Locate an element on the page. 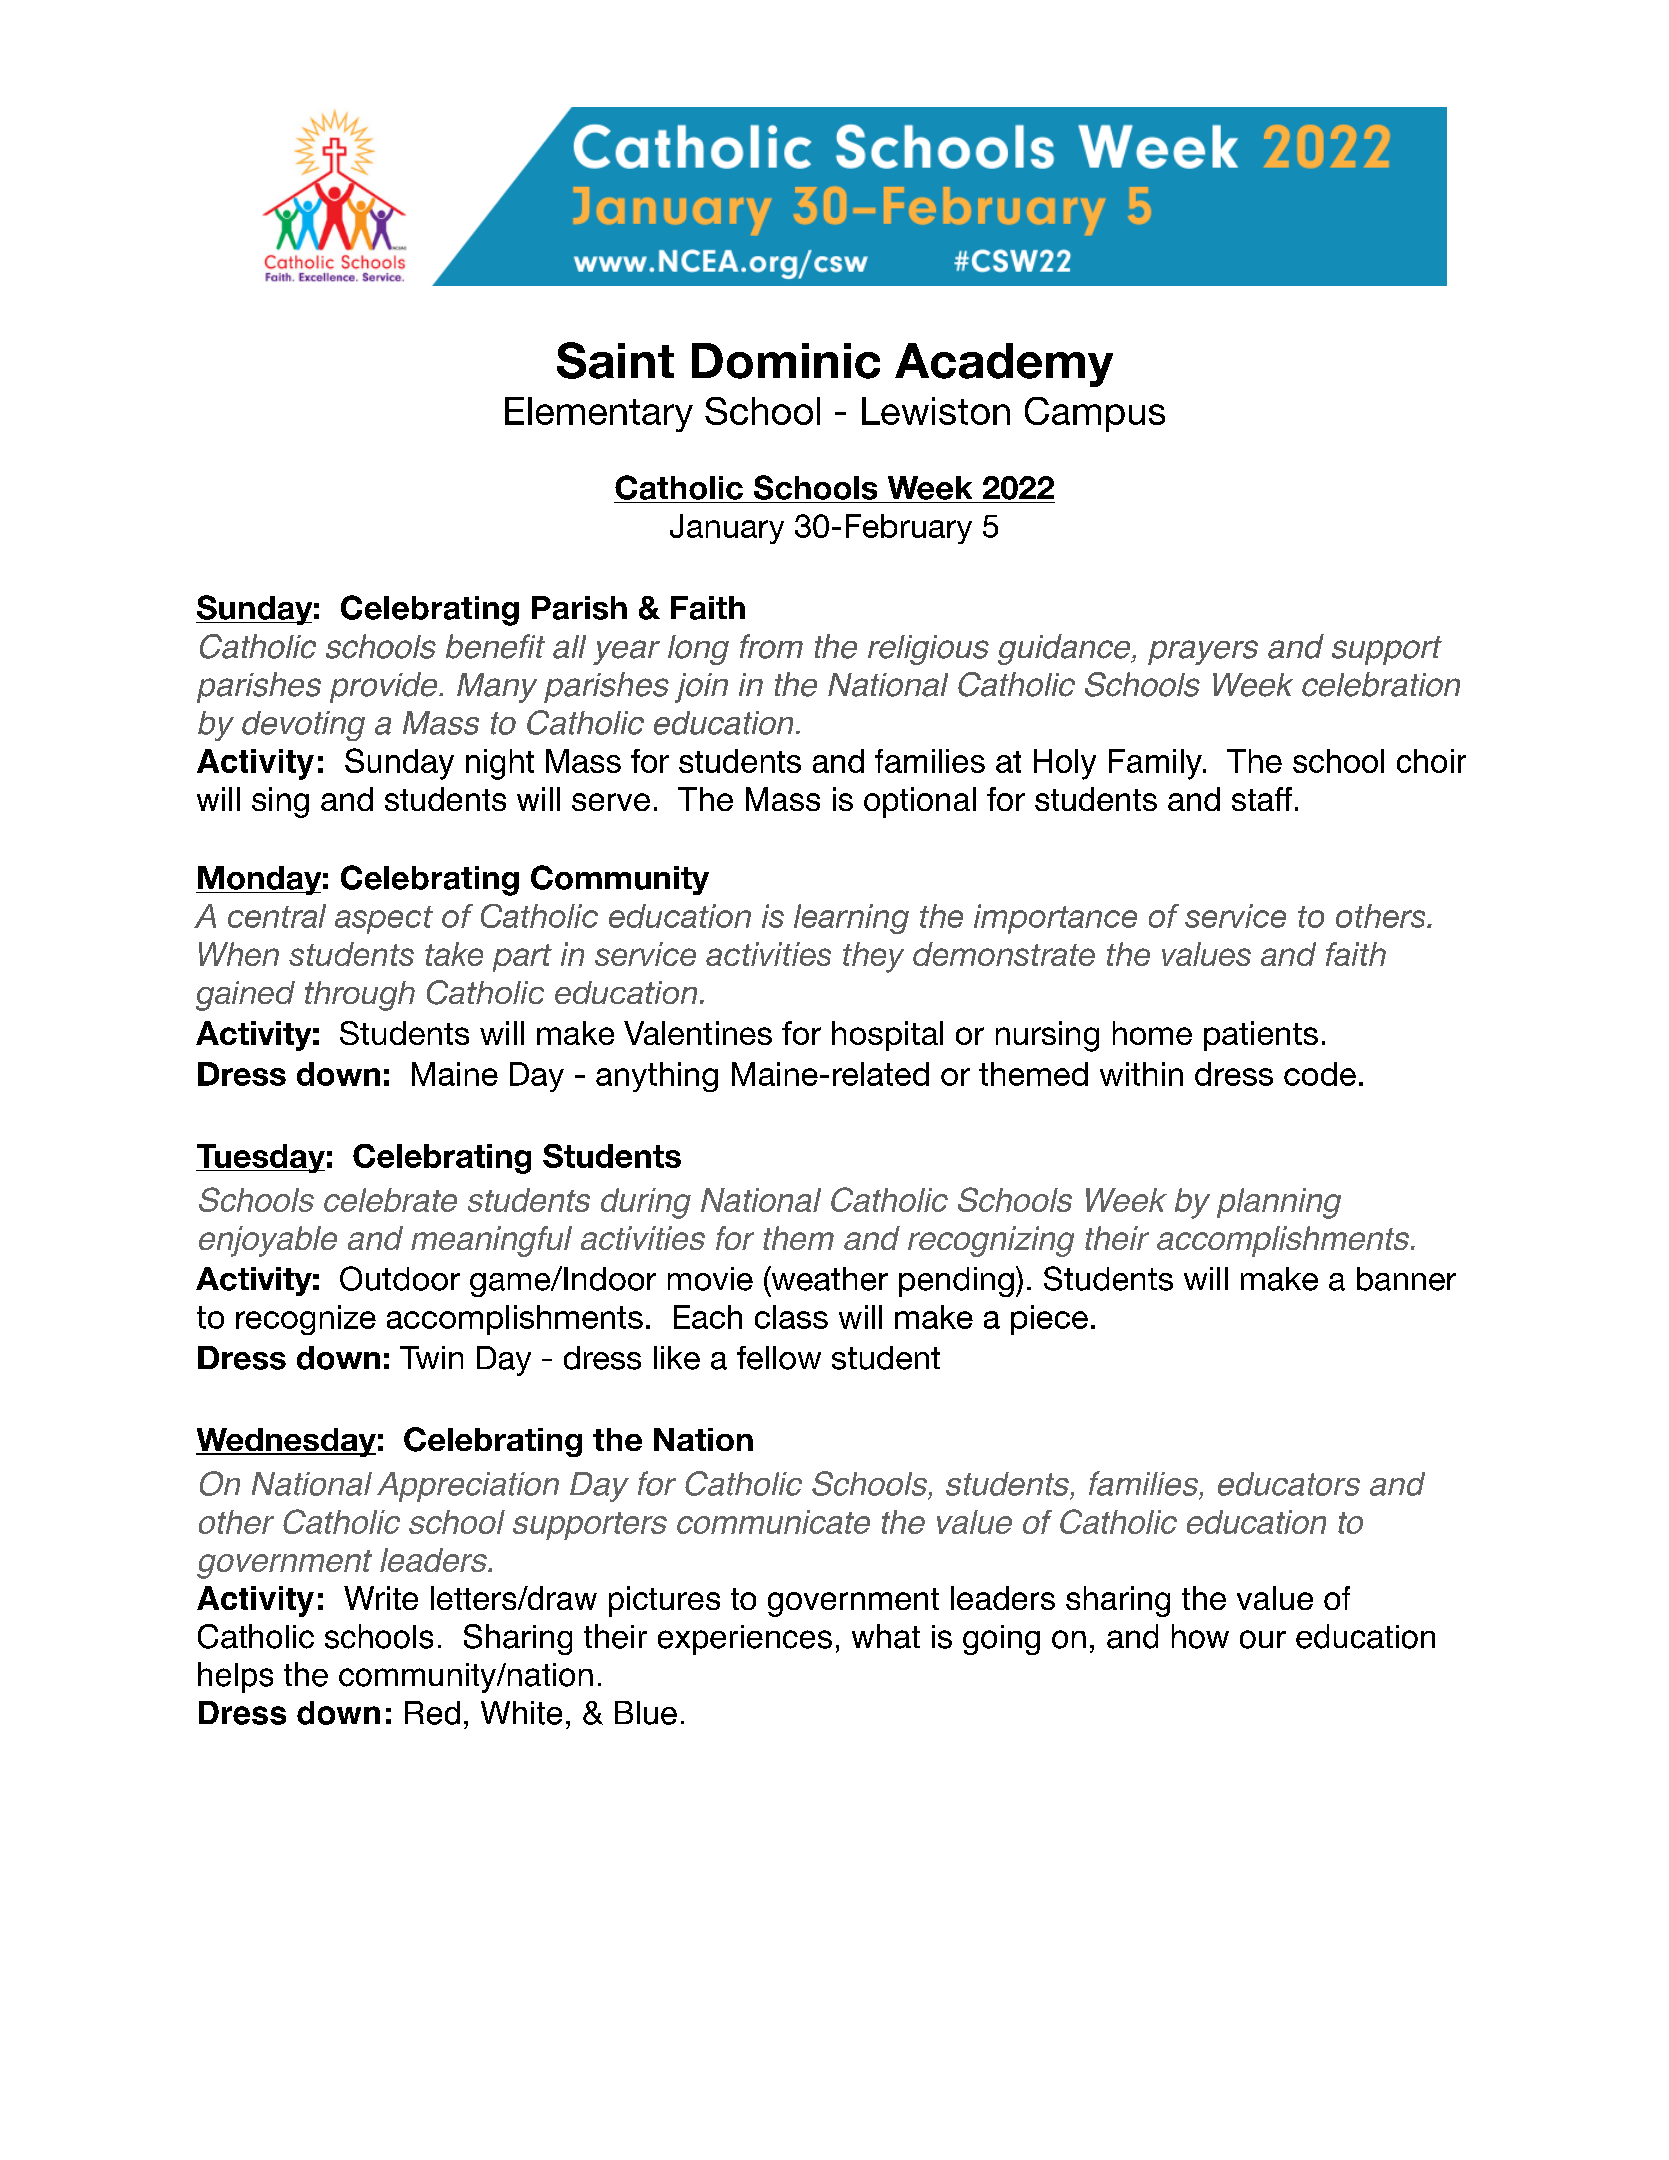 Image resolution: width=1669 pixels, height=2160 pixels. our is located at coordinates (1263, 1639).
